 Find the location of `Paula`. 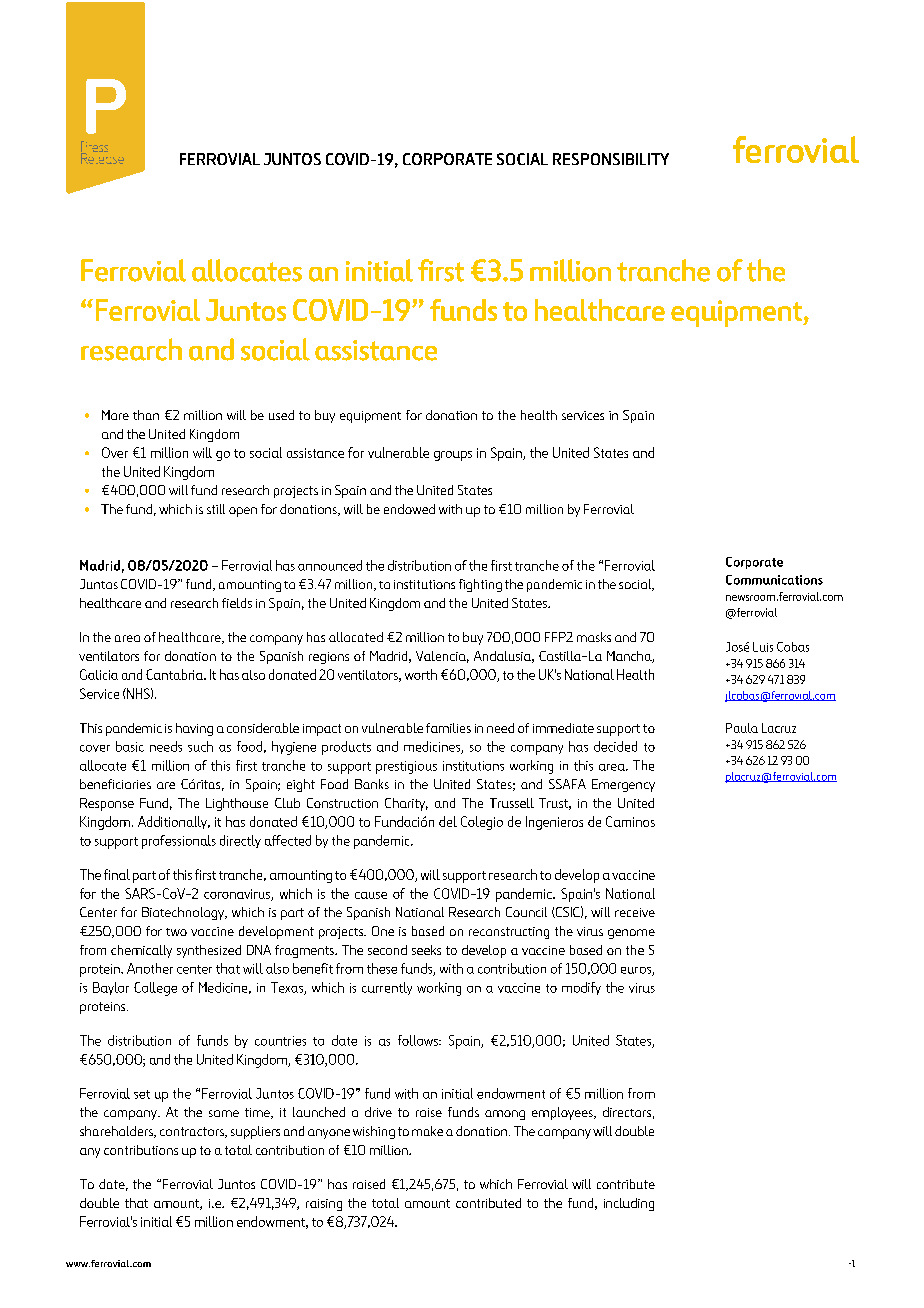

Paula is located at coordinates (742, 728).
